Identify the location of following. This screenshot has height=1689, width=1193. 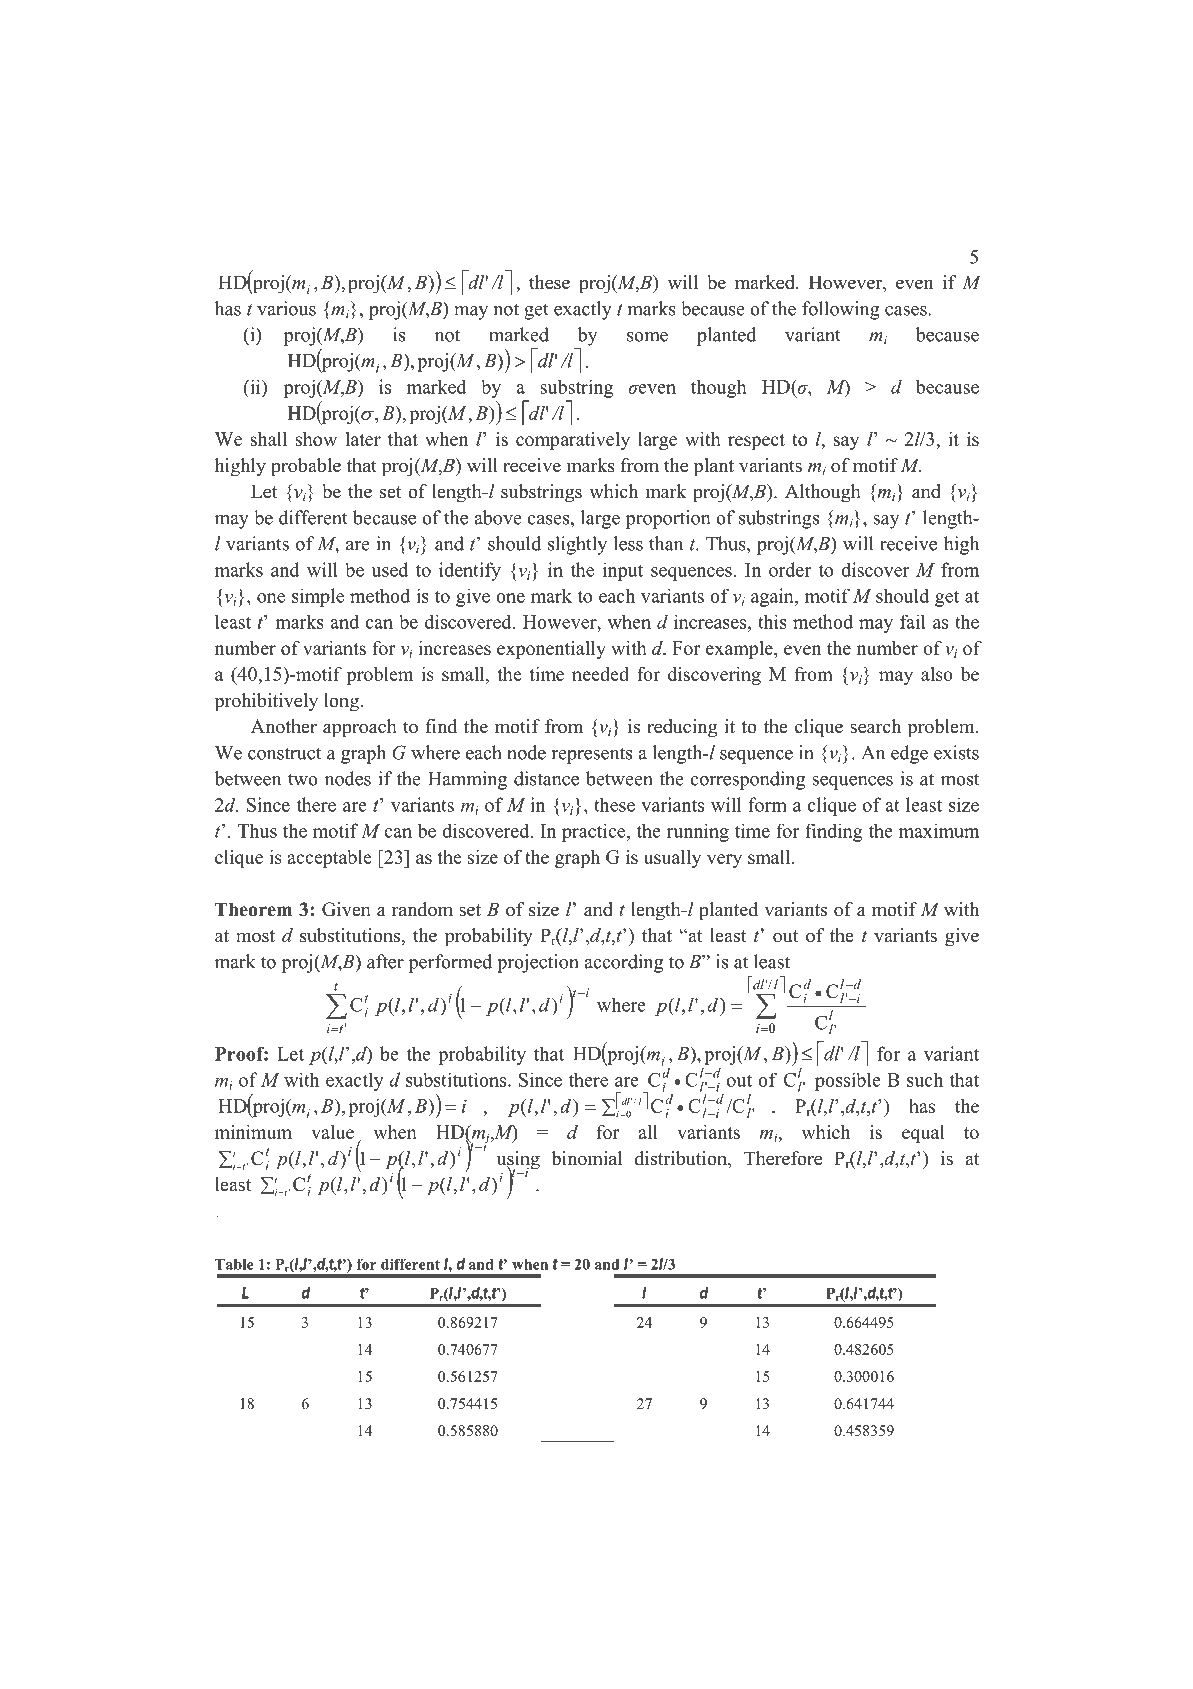
(841, 310).
